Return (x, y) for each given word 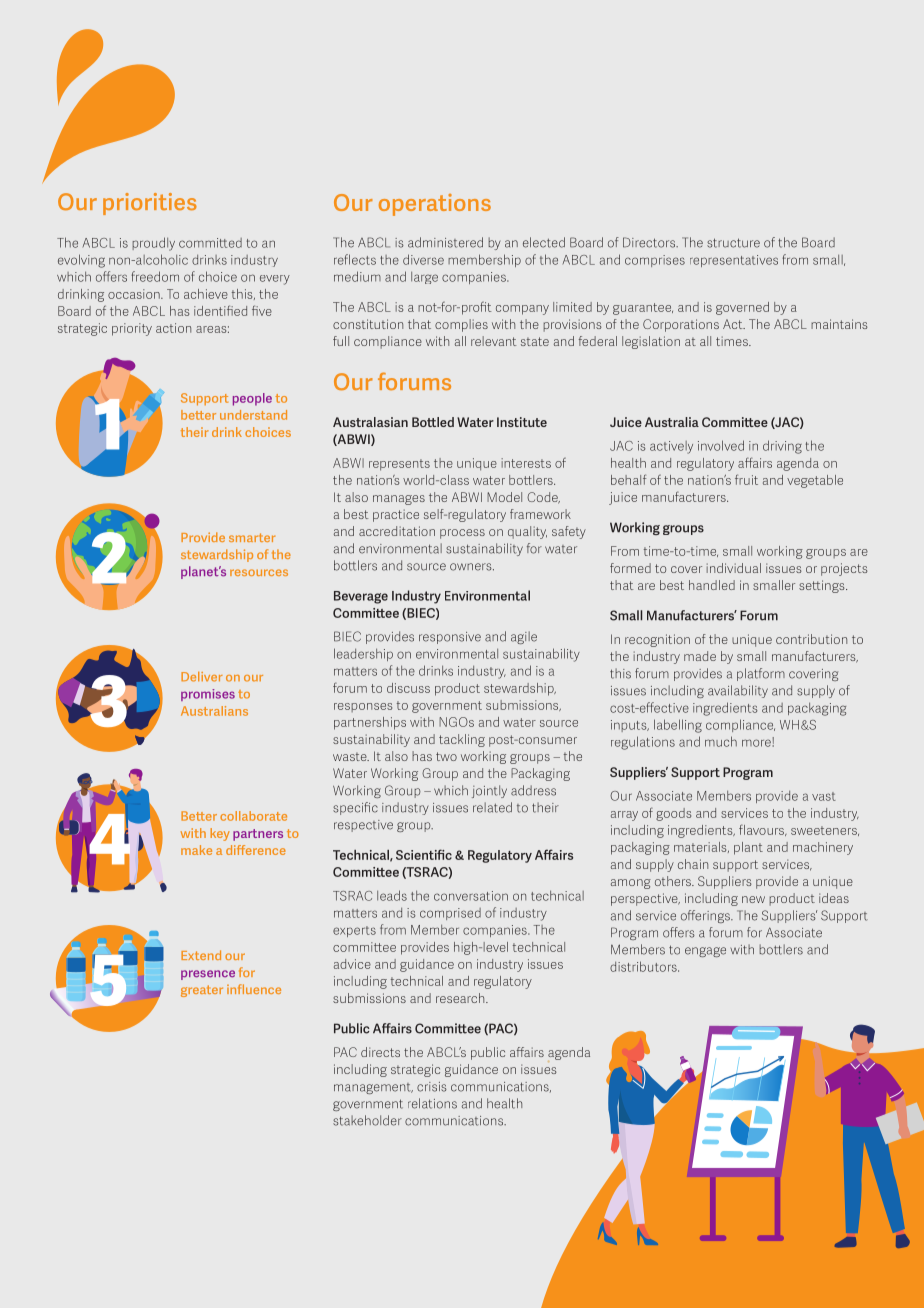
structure (733, 243)
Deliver (202, 677)
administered (445, 242)
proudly (153, 244)
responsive (450, 638)
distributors (644, 966)
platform (761, 674)
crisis (432, 1087)
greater (202, 991)
